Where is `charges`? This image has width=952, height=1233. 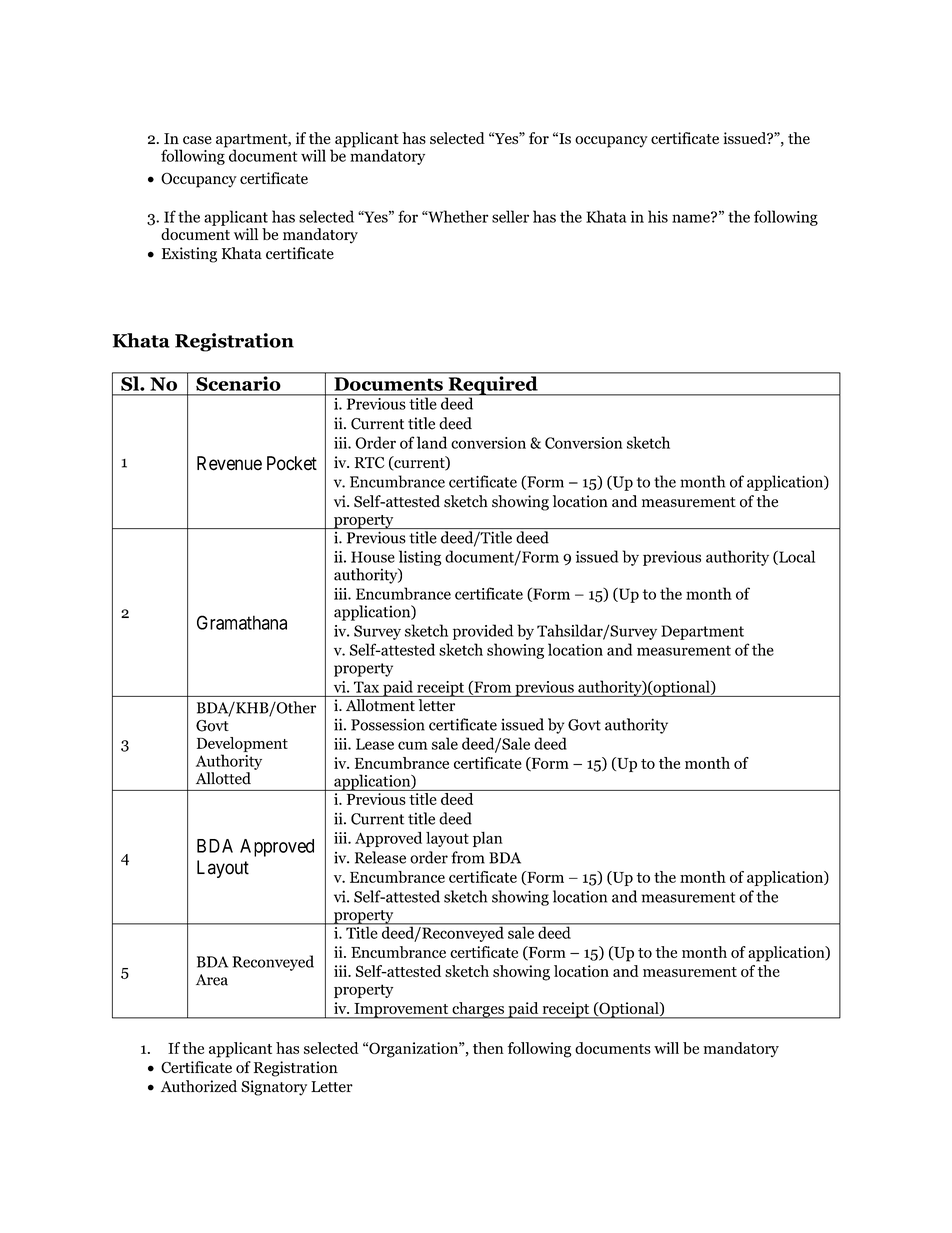 charges is located at coordinates (478, 1010).
